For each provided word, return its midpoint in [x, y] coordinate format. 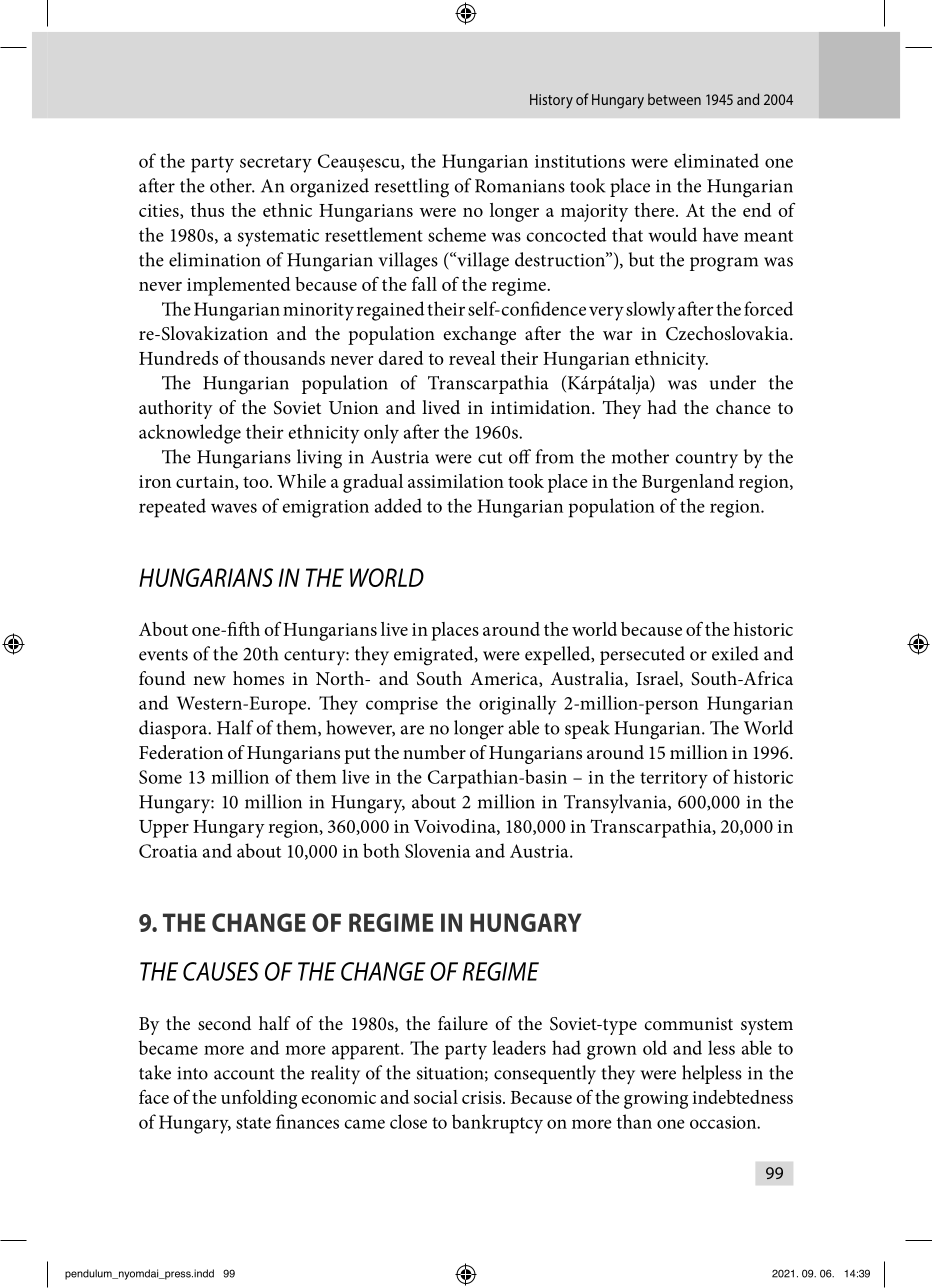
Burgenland [688, 483]
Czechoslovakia [728, 333]
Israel [658, 679]
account [244, 1074]
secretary [276, 164]
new [209, 680]
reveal [472, 358]
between [674, 99]
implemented [238, 286]
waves [234, 508]
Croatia [168, 851]
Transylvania [616, 803]
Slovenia [438, 850]
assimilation [456, 481]
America [505, 679]
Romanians [520, 186]
